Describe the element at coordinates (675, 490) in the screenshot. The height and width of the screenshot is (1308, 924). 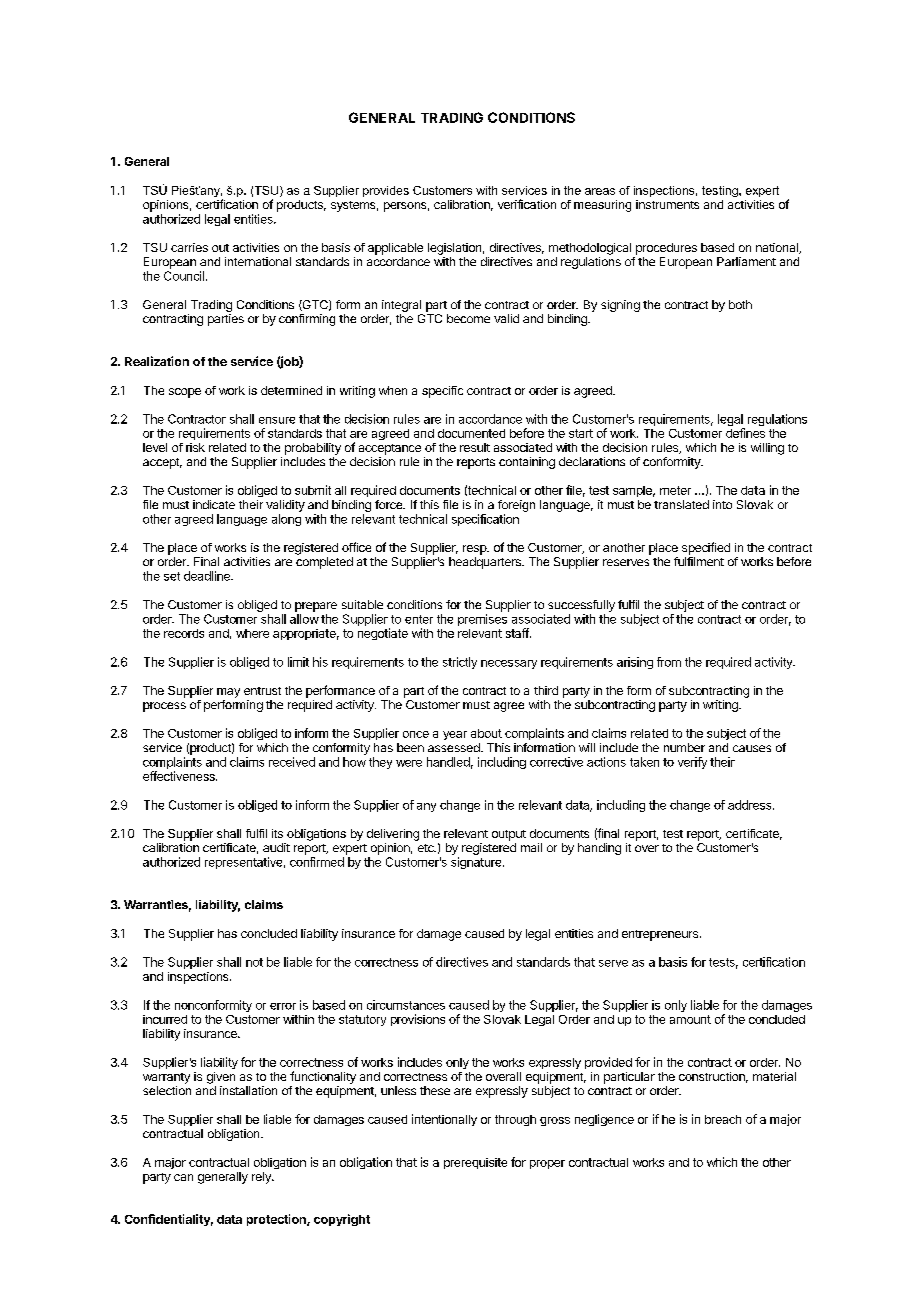
I see `meter` at that location.
